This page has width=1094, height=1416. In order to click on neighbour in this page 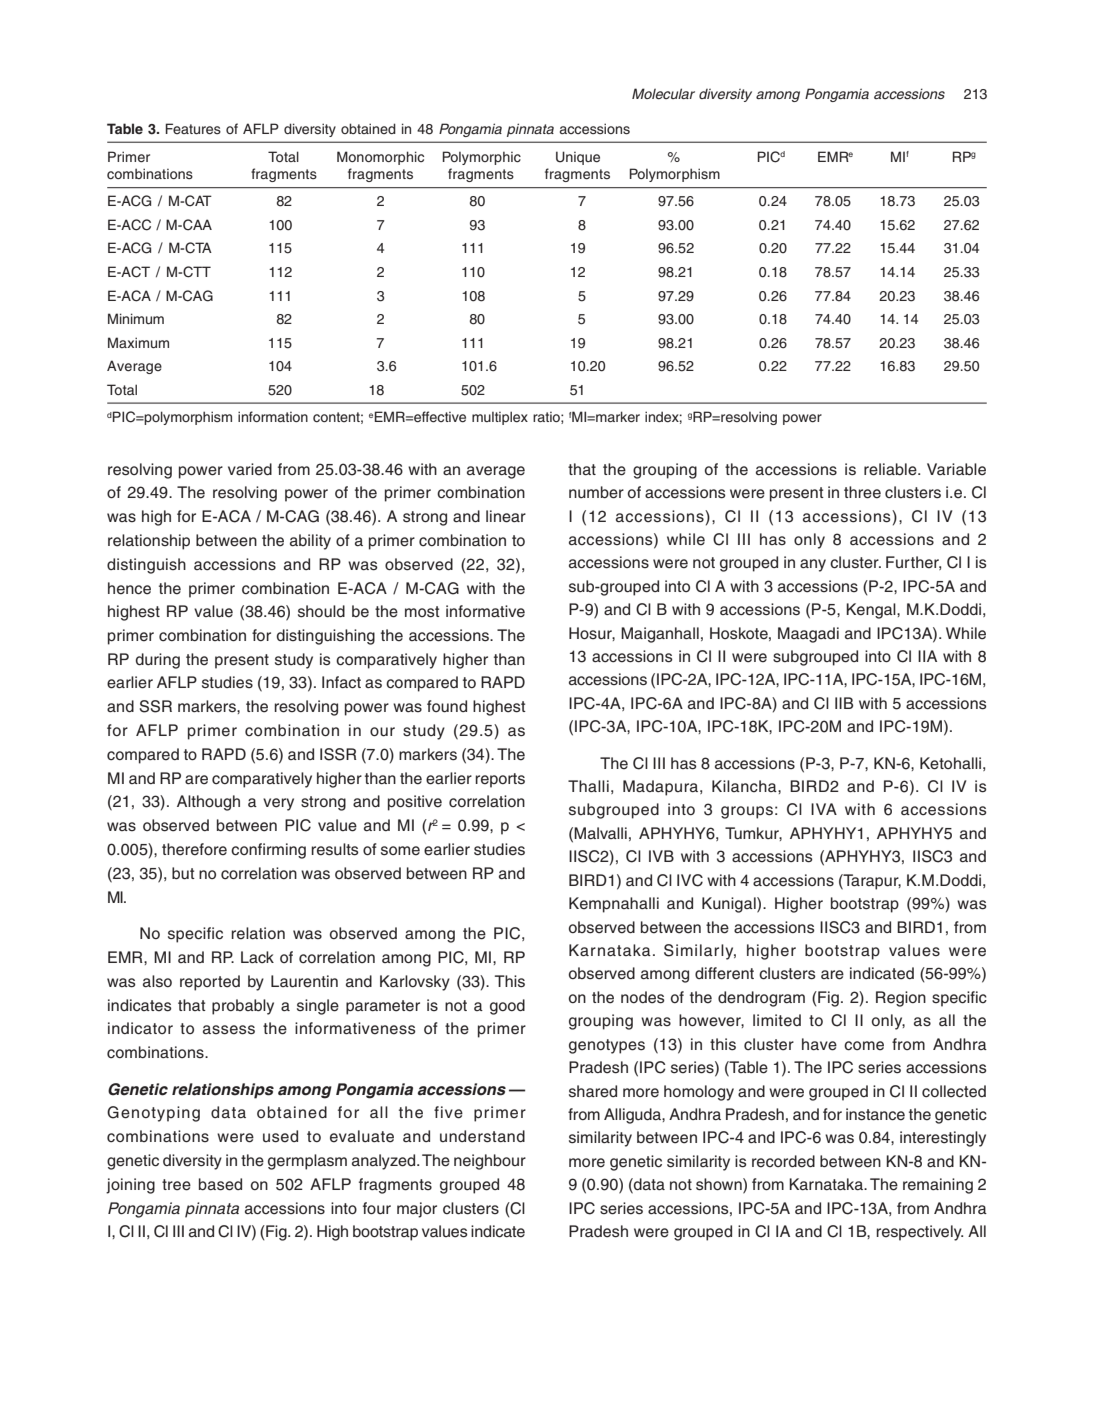, I will do `click(490, 1162)`.
